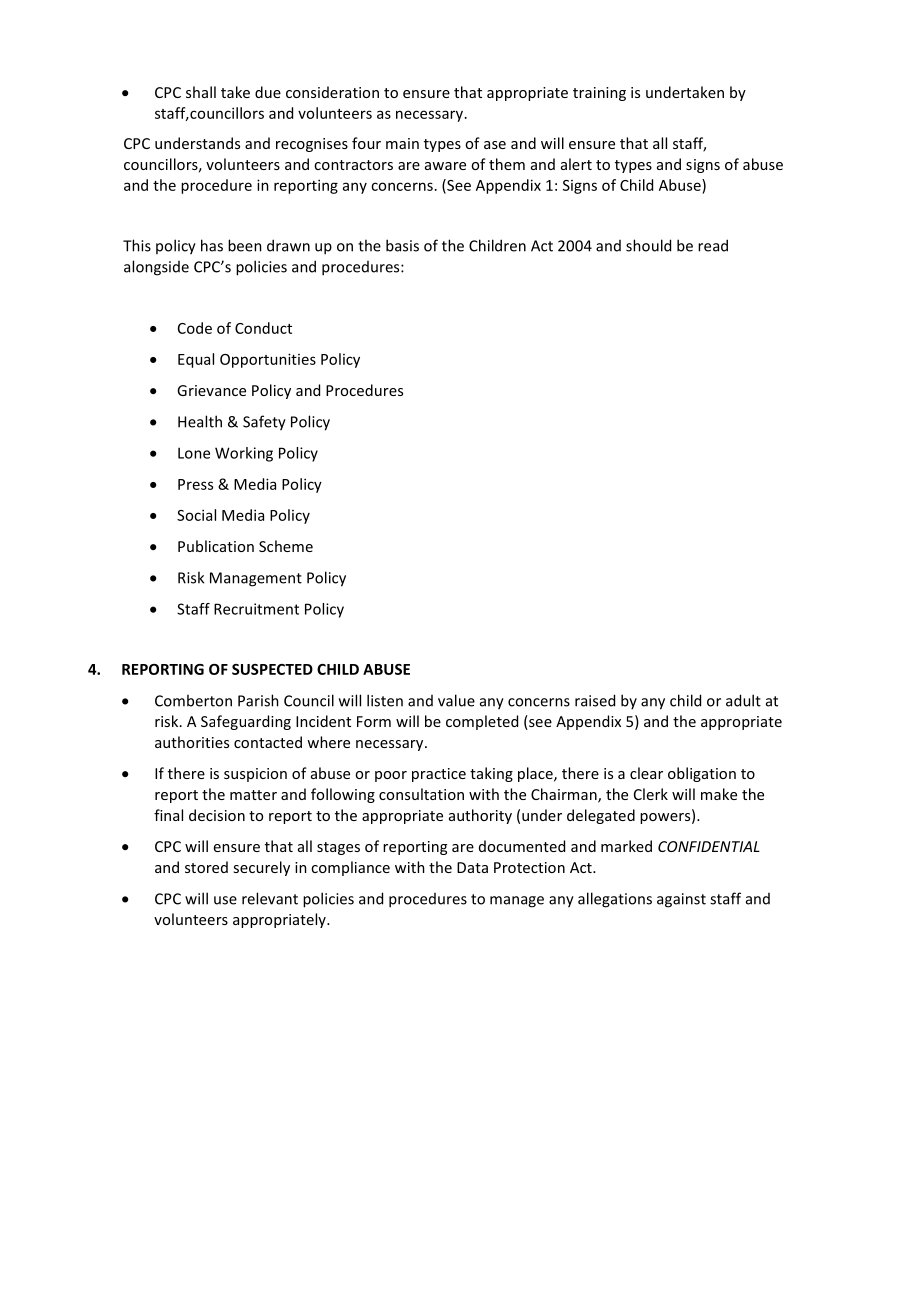  What do you see at coordinates (286, 546) in the screenshot?
I see `Scheme` at bounding box center [286, 546].
